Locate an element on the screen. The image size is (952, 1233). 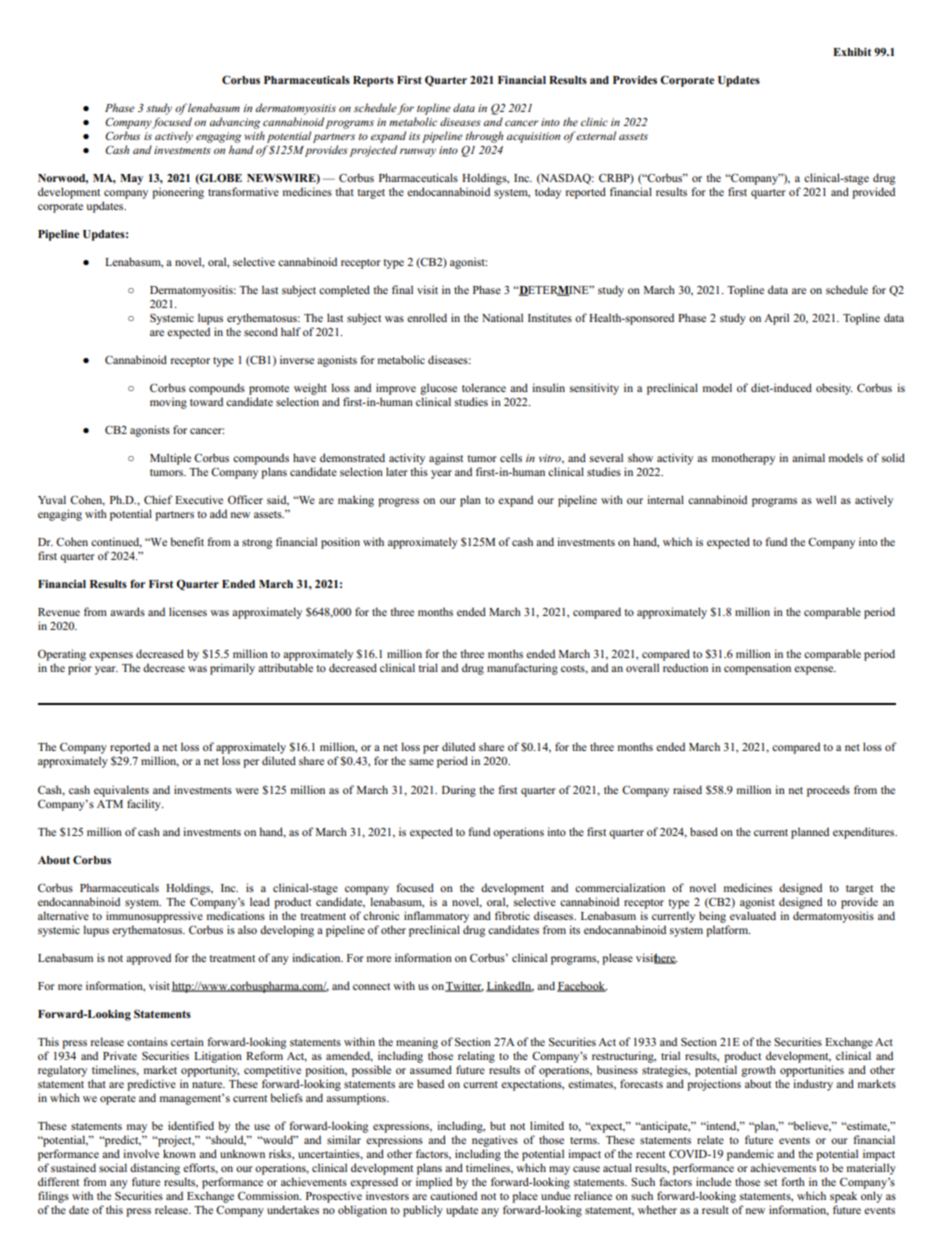
April is located at coordinates (776, 319).
